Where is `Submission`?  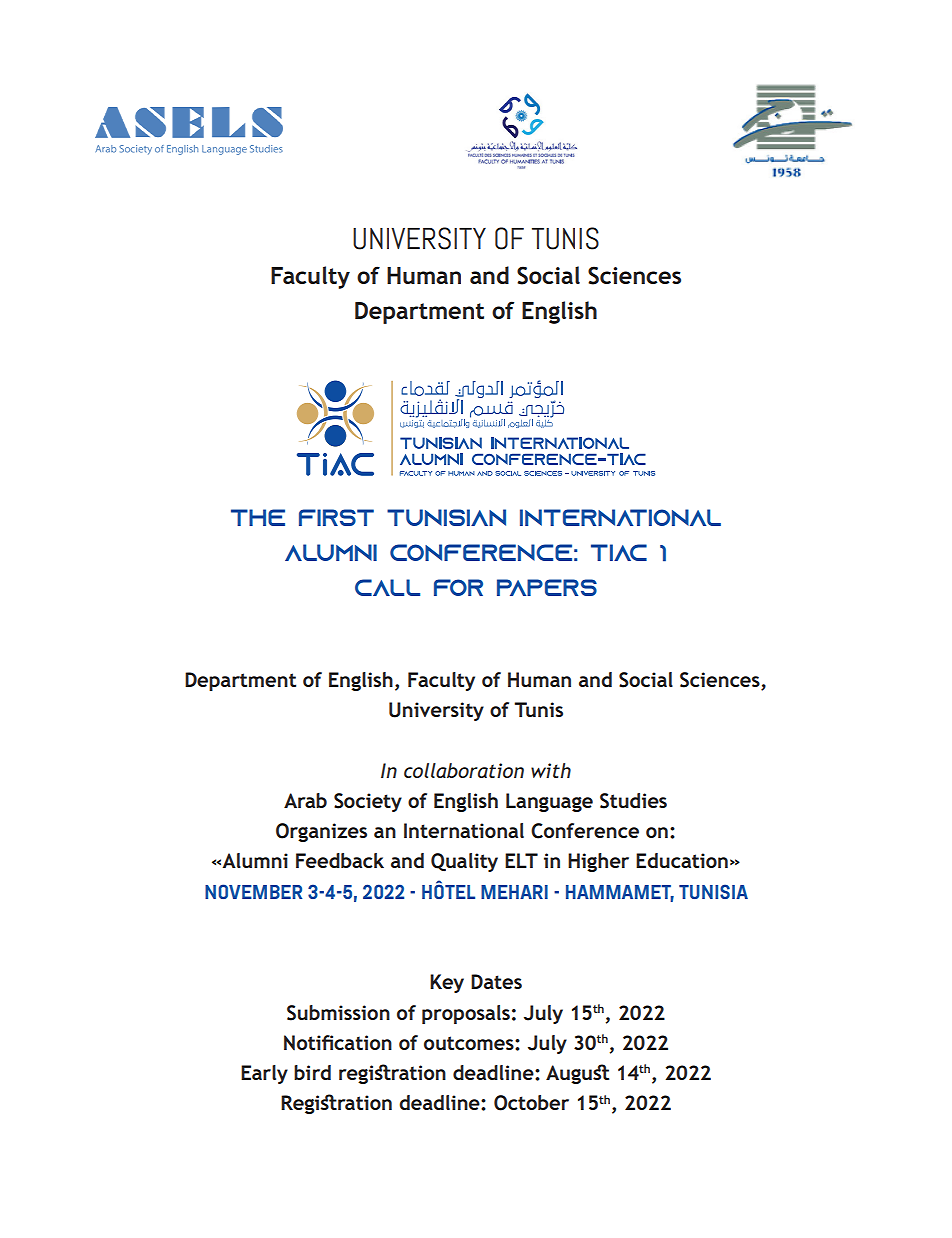 Submission is located at coordinates (338, 1013).
